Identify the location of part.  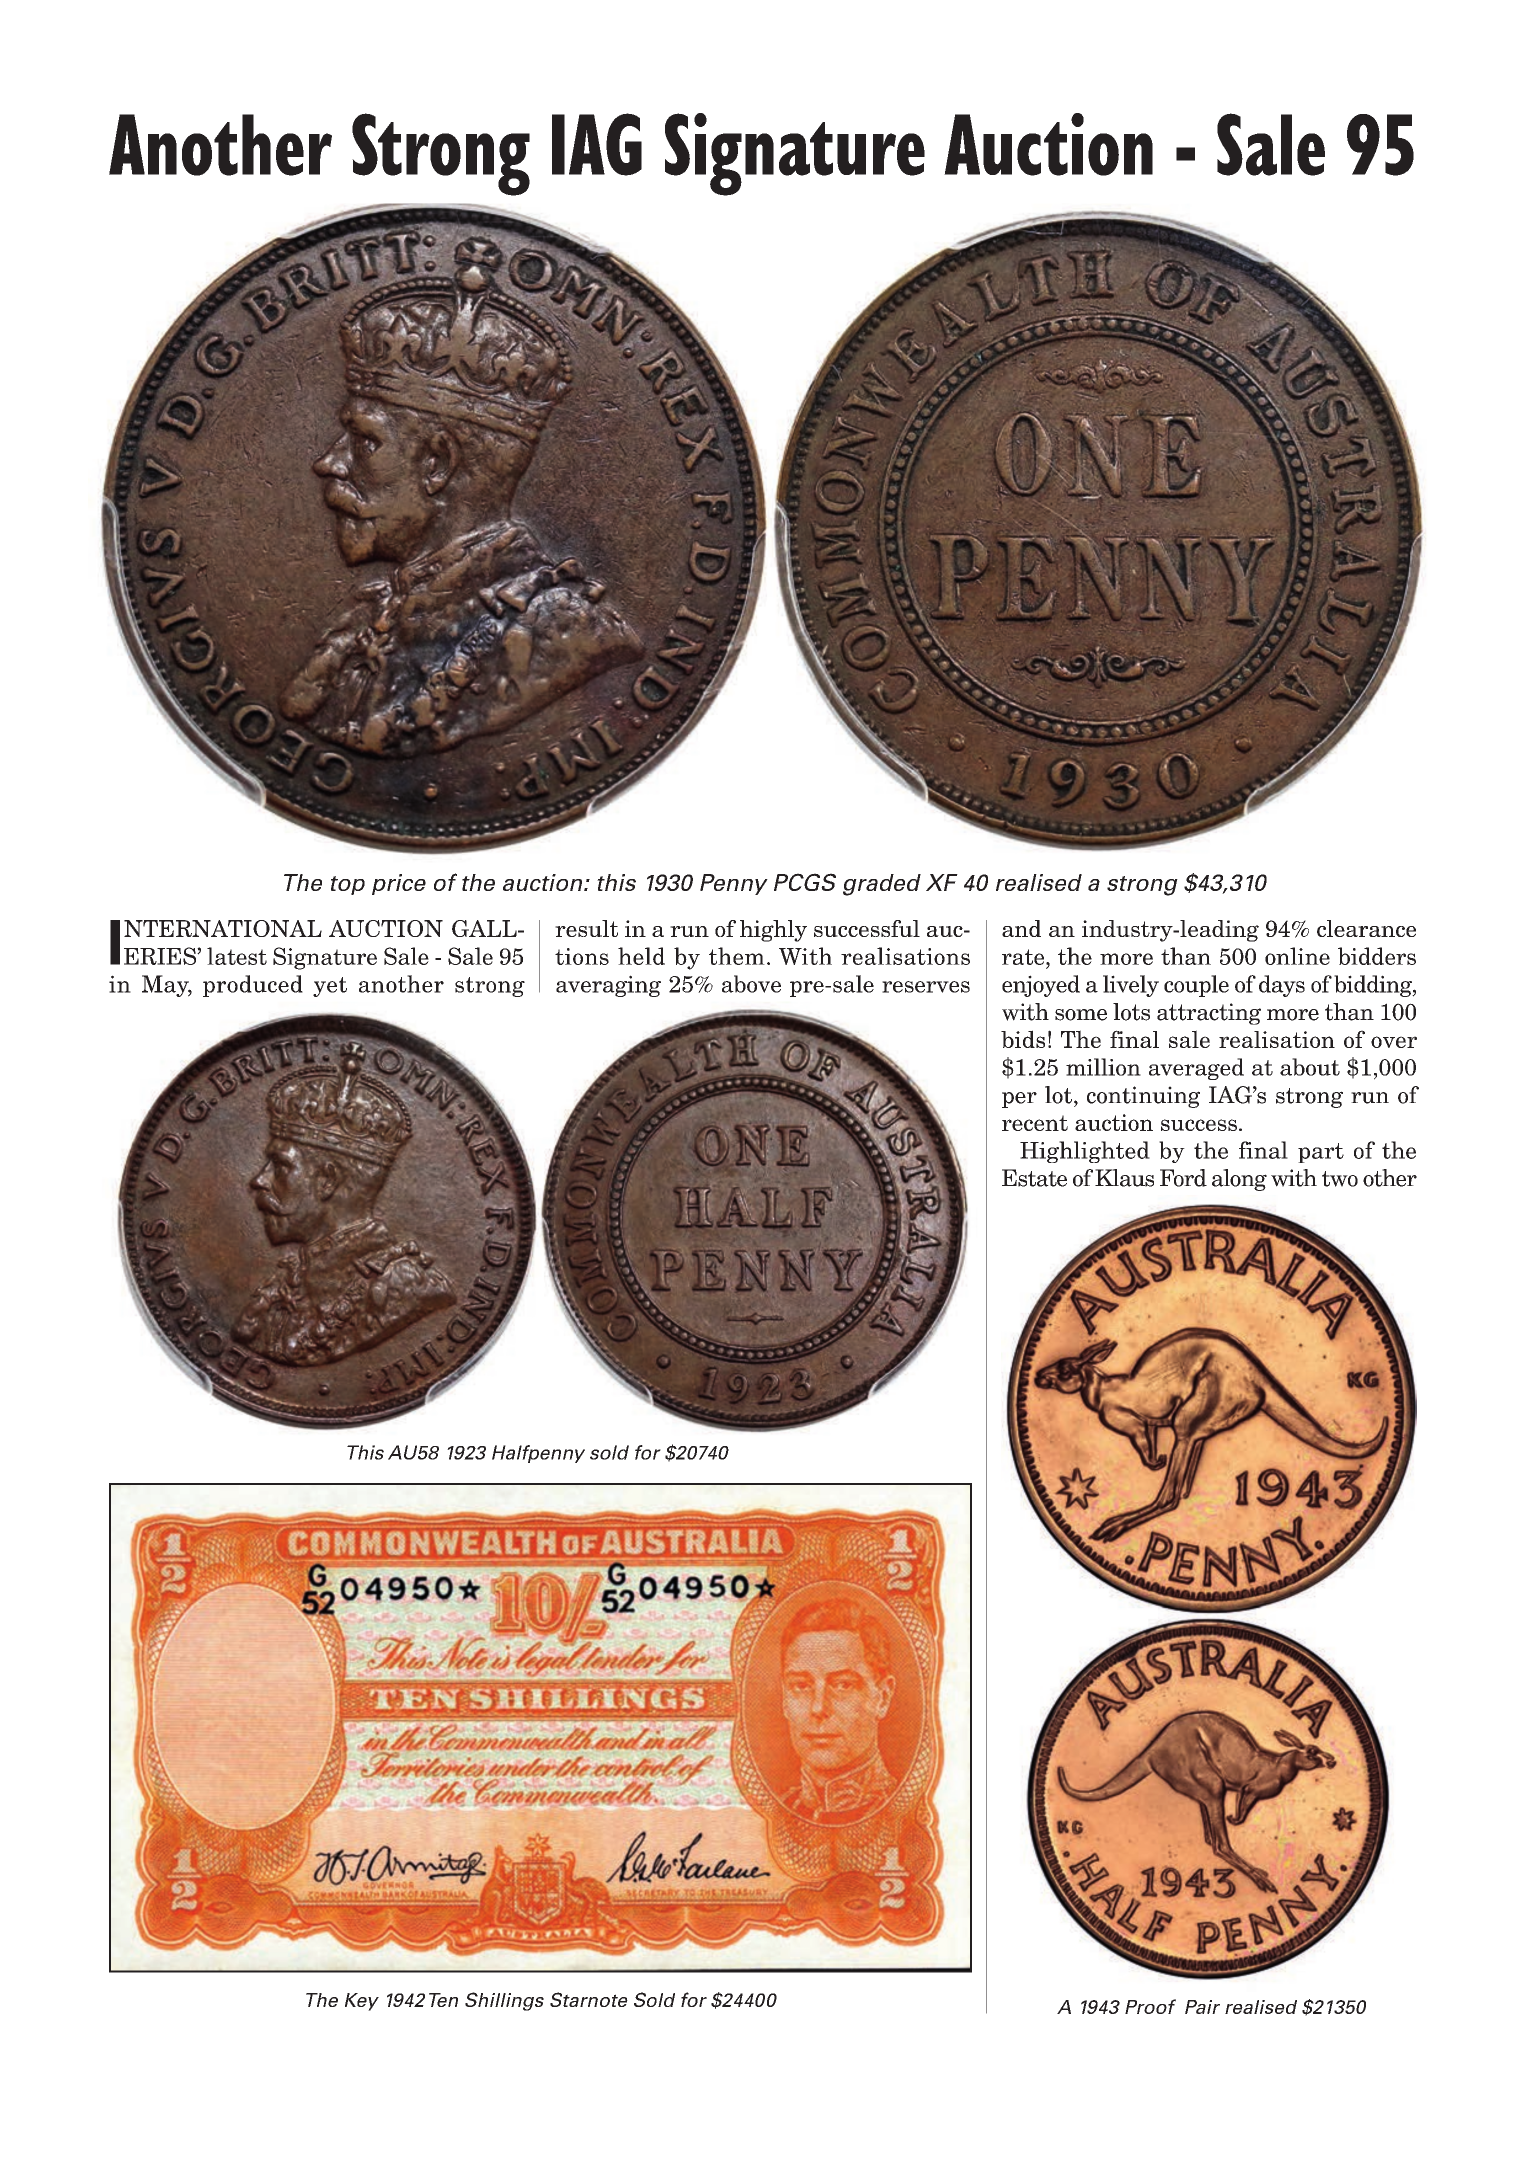
(1321, 1153).
